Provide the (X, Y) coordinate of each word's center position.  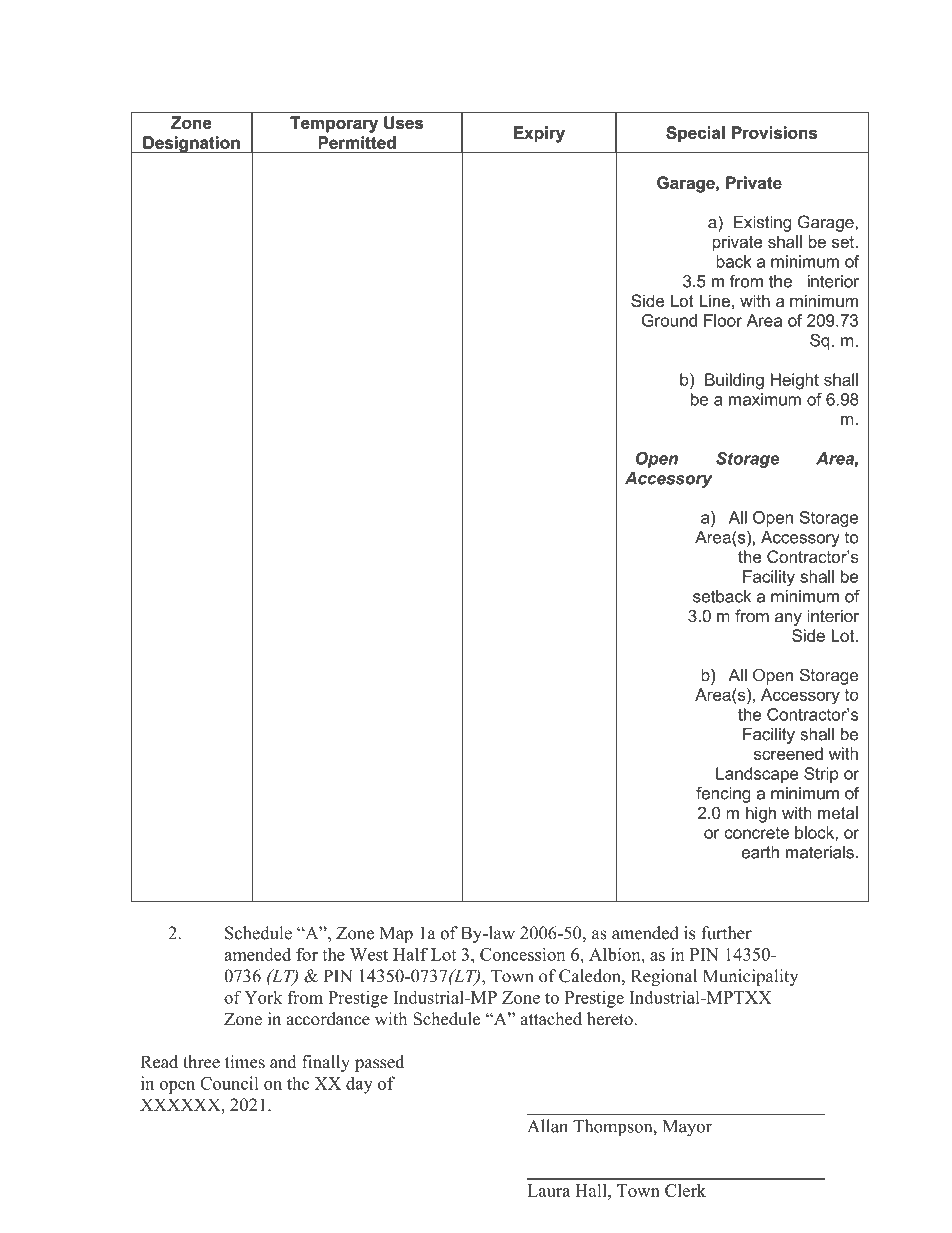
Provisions (774, 132)
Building (734, 381)
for (307, 954)
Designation (191, 144)
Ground (669, 320)
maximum (765, 399)
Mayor (687, 1128)
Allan (547, 1126)
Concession (522, 954)
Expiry (539, 134)
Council (229, 1083)
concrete (756, 833)
